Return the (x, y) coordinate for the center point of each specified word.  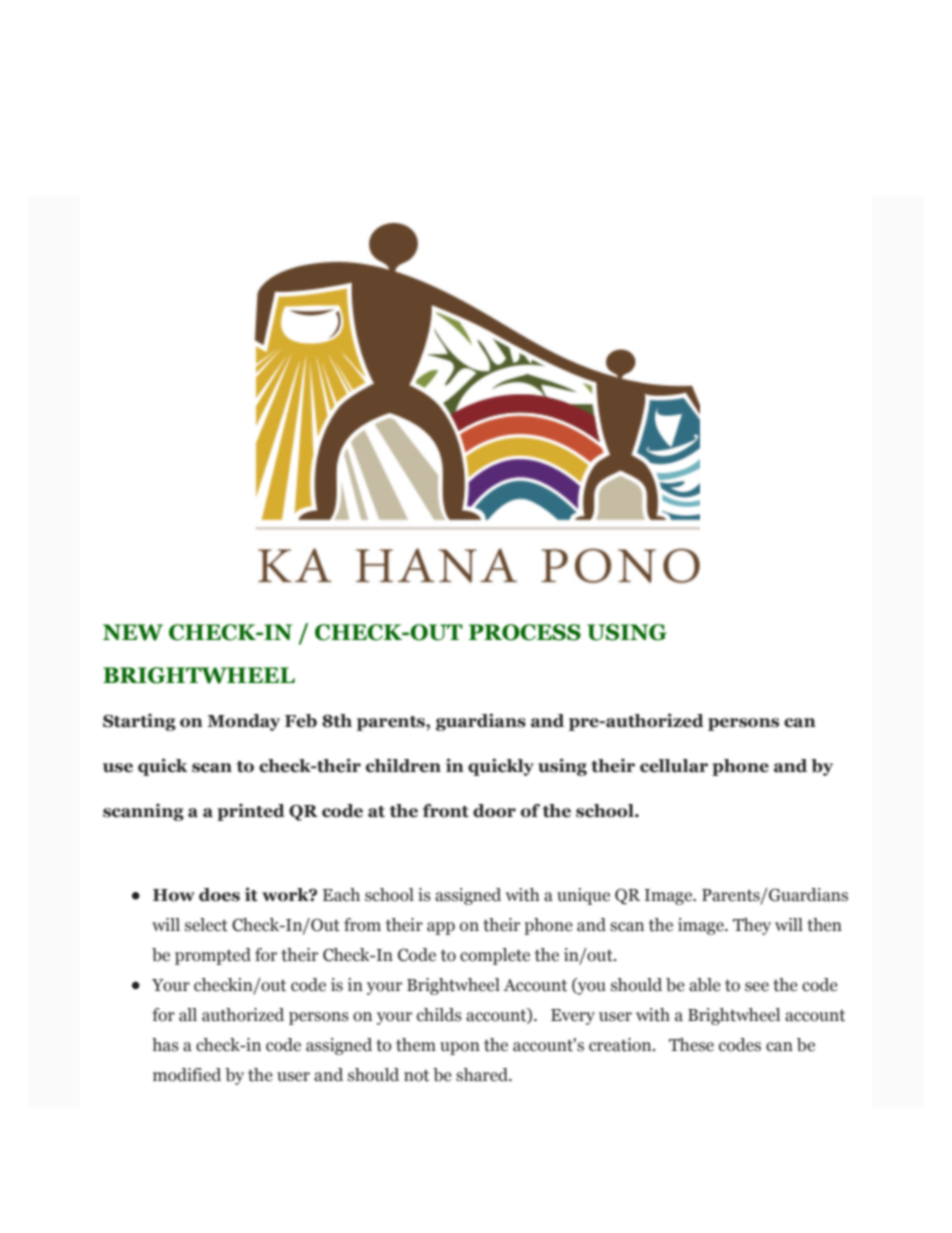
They (752, 926)
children (403, 765)
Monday (243, 722)
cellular (674, 766)
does (219, 895)
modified (187, 1075)
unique (583, 896)
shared (483, 1075)
